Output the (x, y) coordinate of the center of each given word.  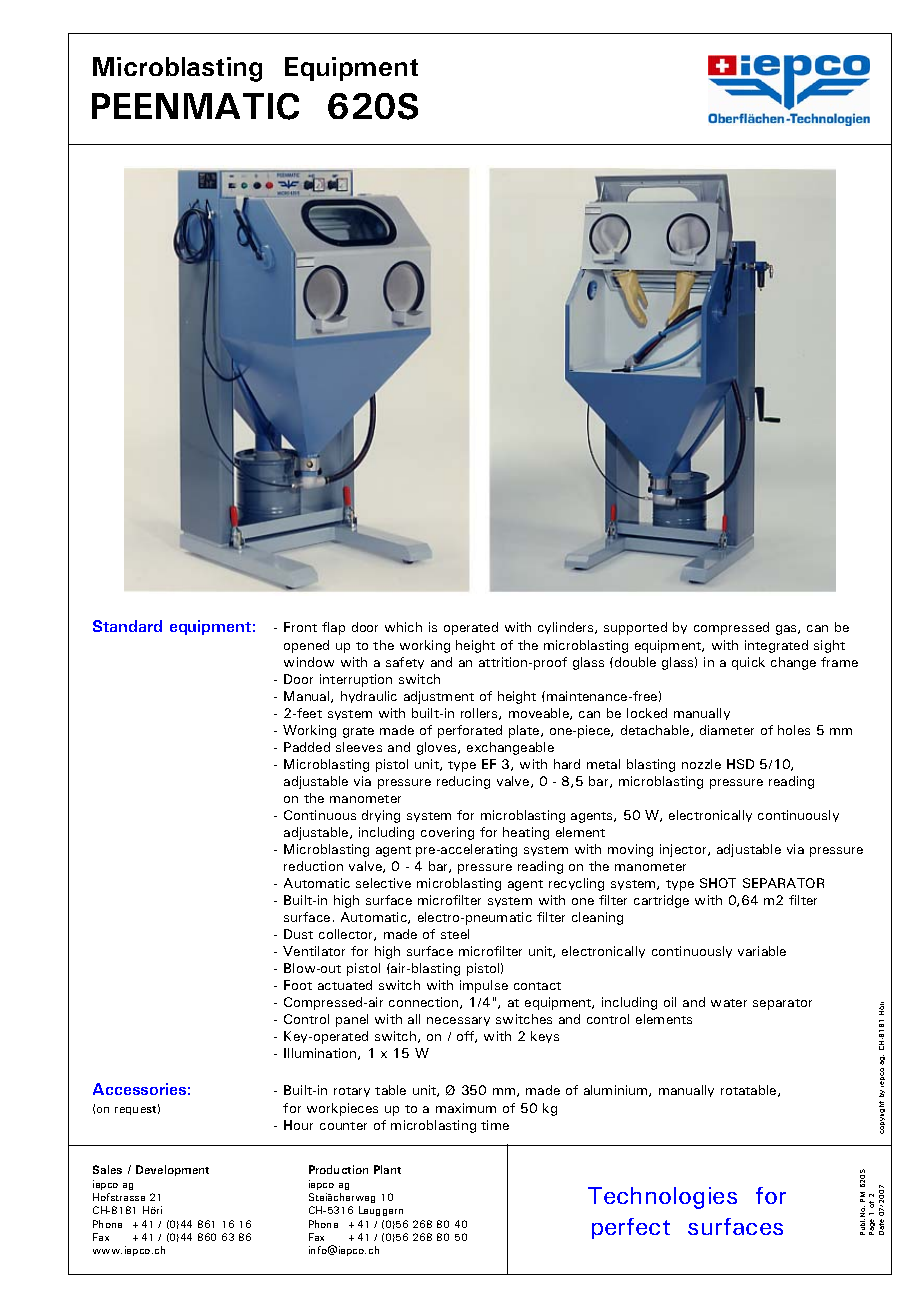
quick (748, 663)
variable (762, 951)
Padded (307, 747)
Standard (127, 626)
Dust (298, 934)
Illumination (321, 1054)
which (403, 627)
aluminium (617, 1091)
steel (455, 934)
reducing (463, 782)
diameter (727, 730)
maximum (466, 1108)
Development (172, 1170)
